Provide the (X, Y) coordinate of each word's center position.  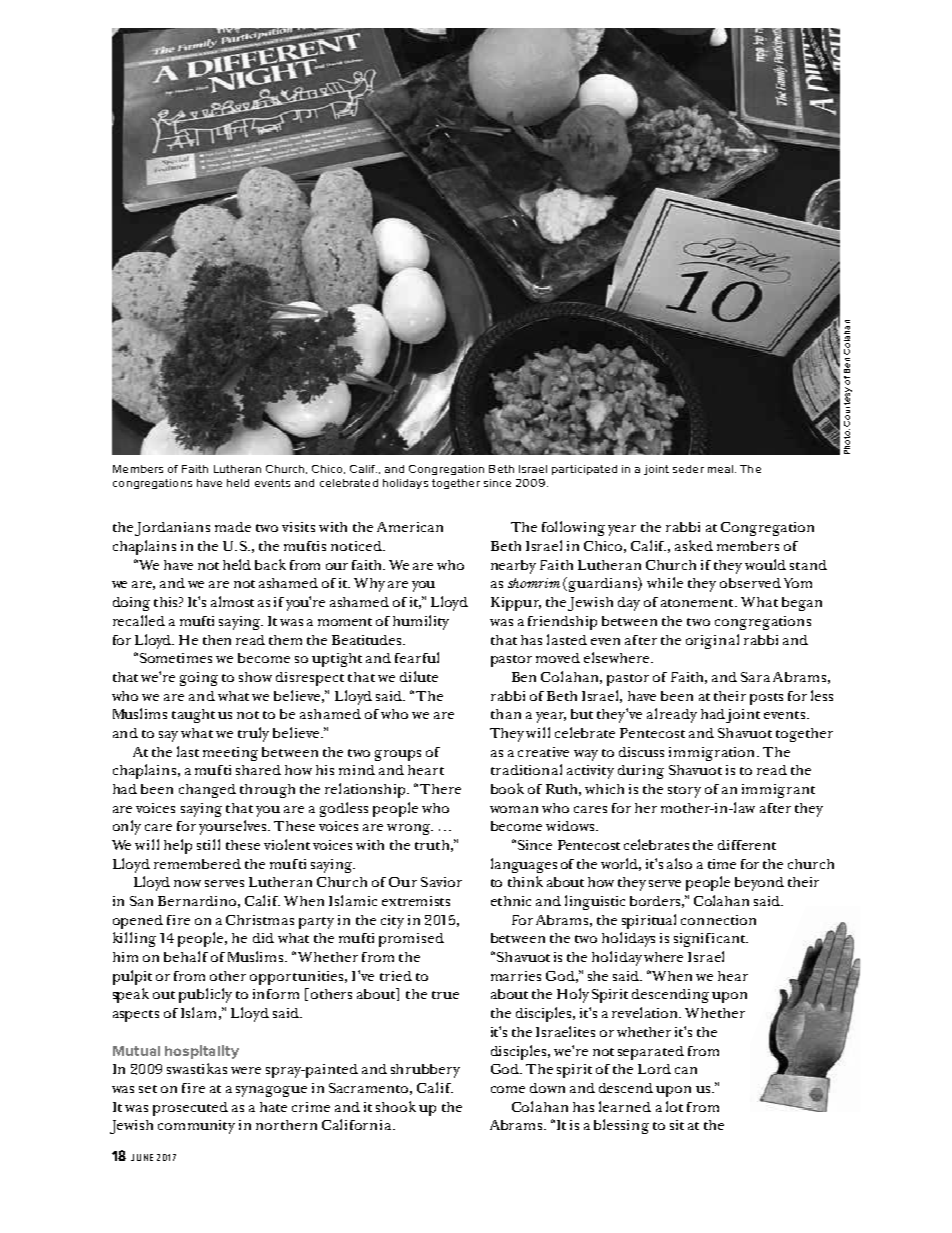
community (196, 1127)
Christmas (260, 920)
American (410, 527)
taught (193, 716)
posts (766, 699)
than (506, 714)
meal (720, 469)
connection (718, 920)
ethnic (511, 901)
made (233, 527)
